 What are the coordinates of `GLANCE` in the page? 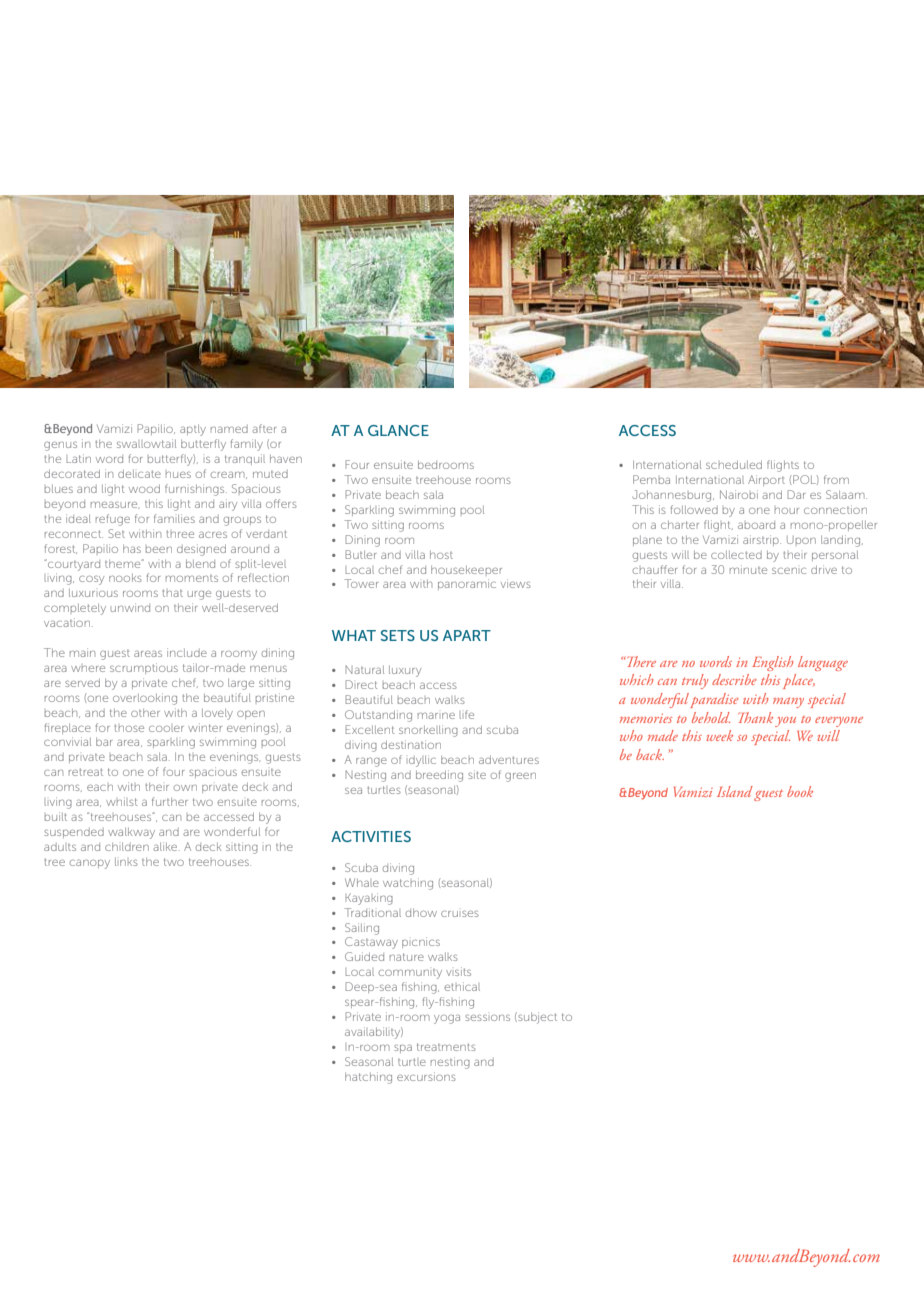 It's located at (398, 430).
